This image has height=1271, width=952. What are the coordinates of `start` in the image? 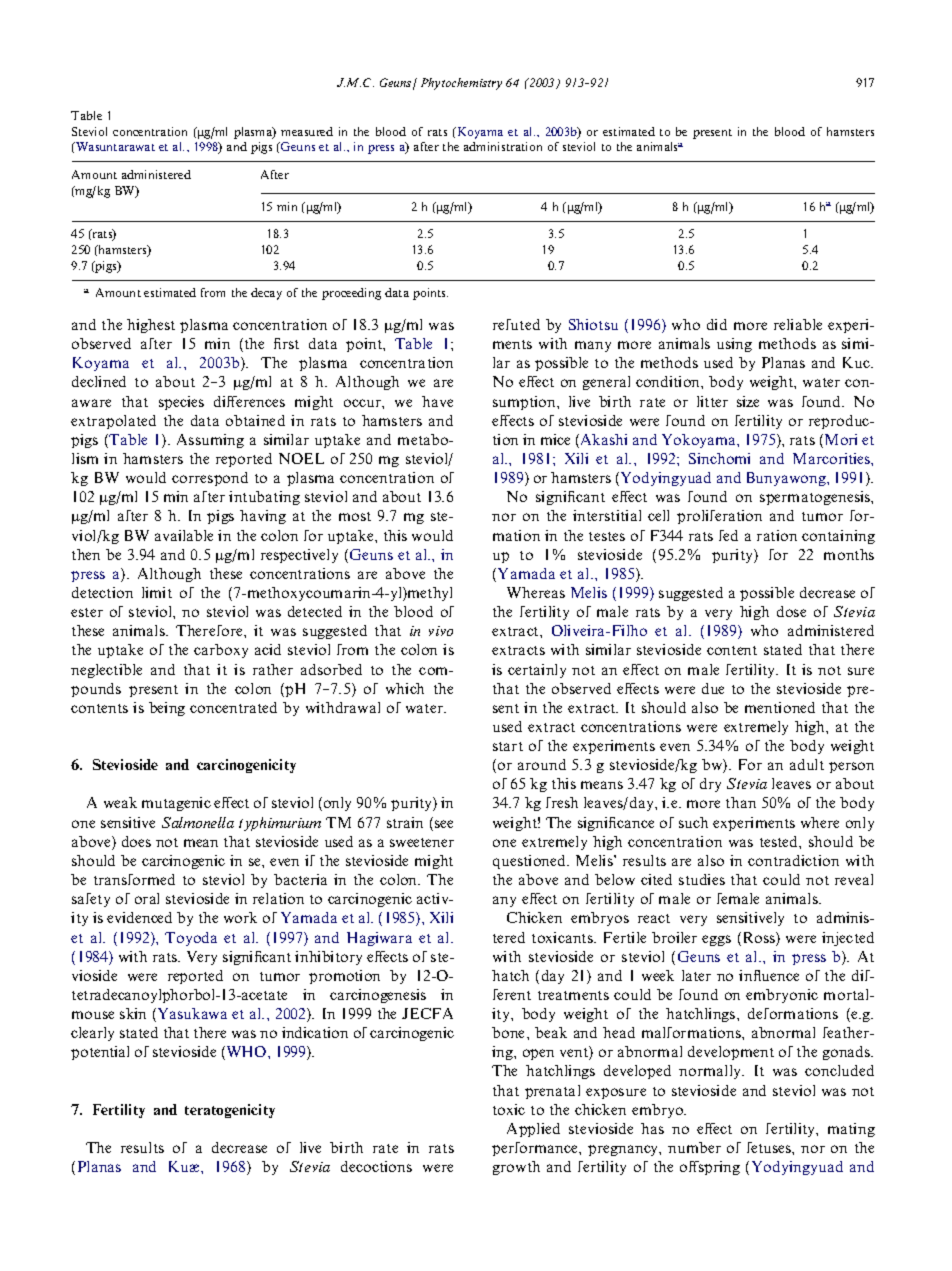 It's located at (508, 746).
